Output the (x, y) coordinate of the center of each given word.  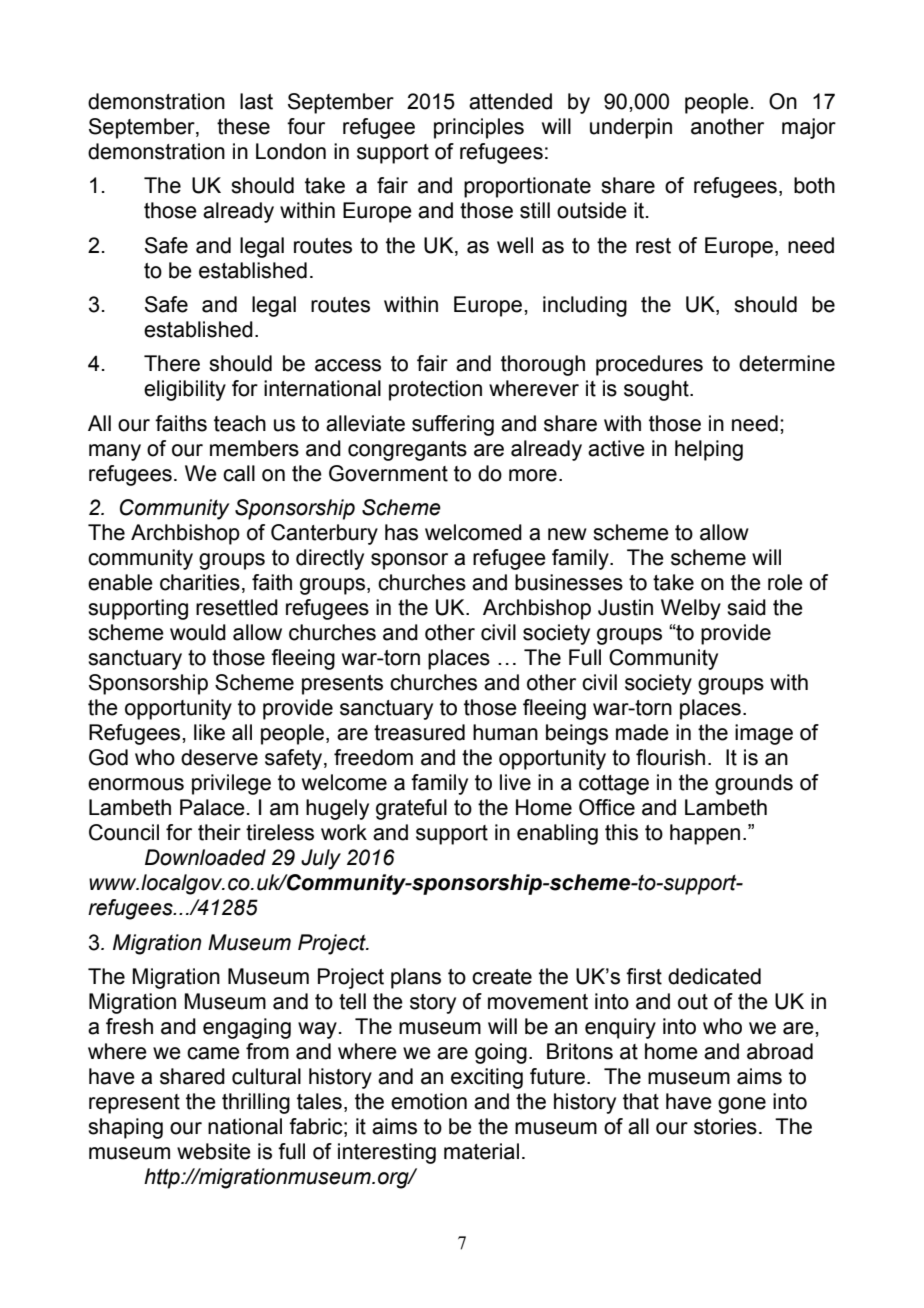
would (198, 632)
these (243, 126)
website (214, 1151)
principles (479, 128)
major (809, 128)
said (746, 607)
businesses (569, 582)
